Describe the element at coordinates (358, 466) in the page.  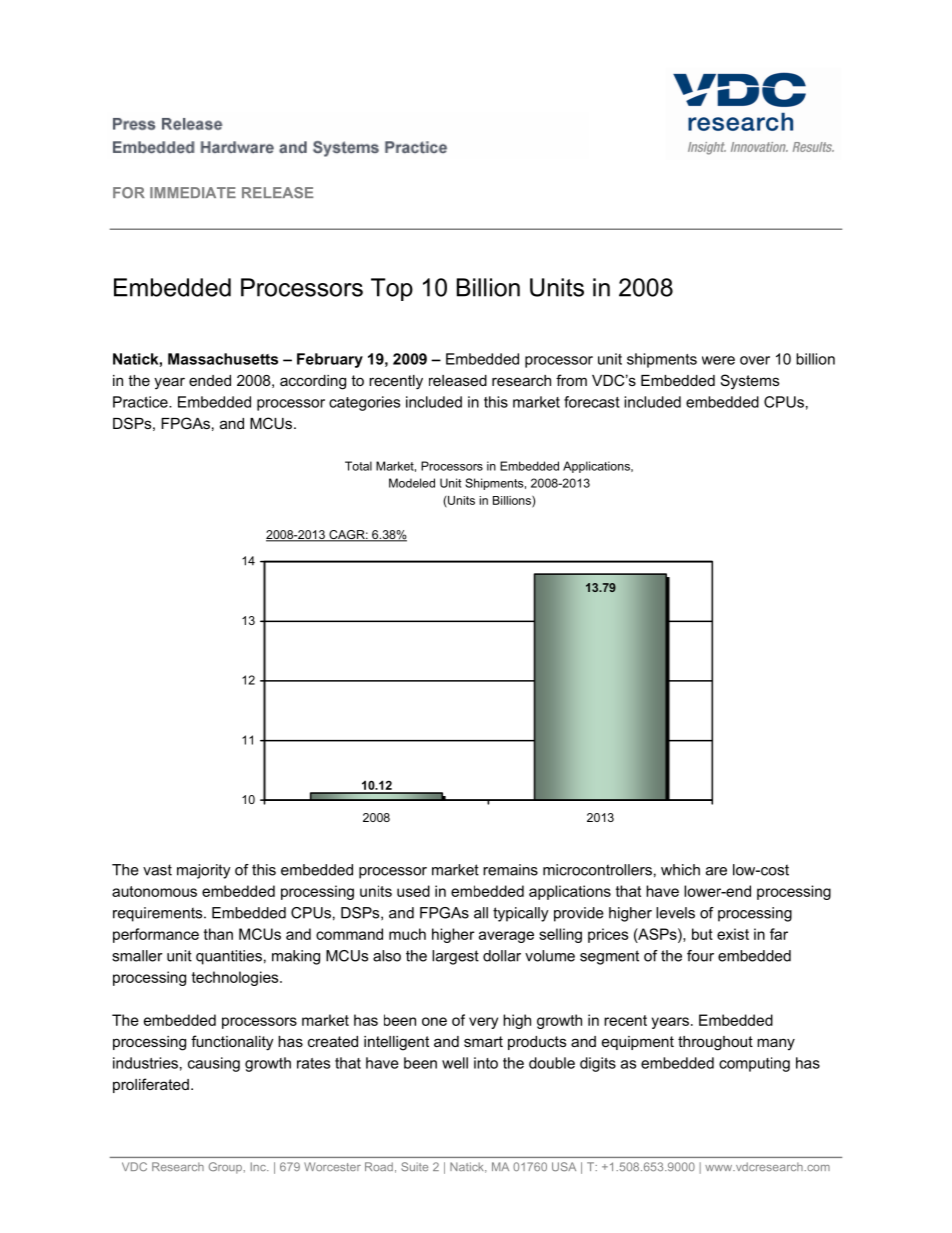
I see `Total` at that location.
